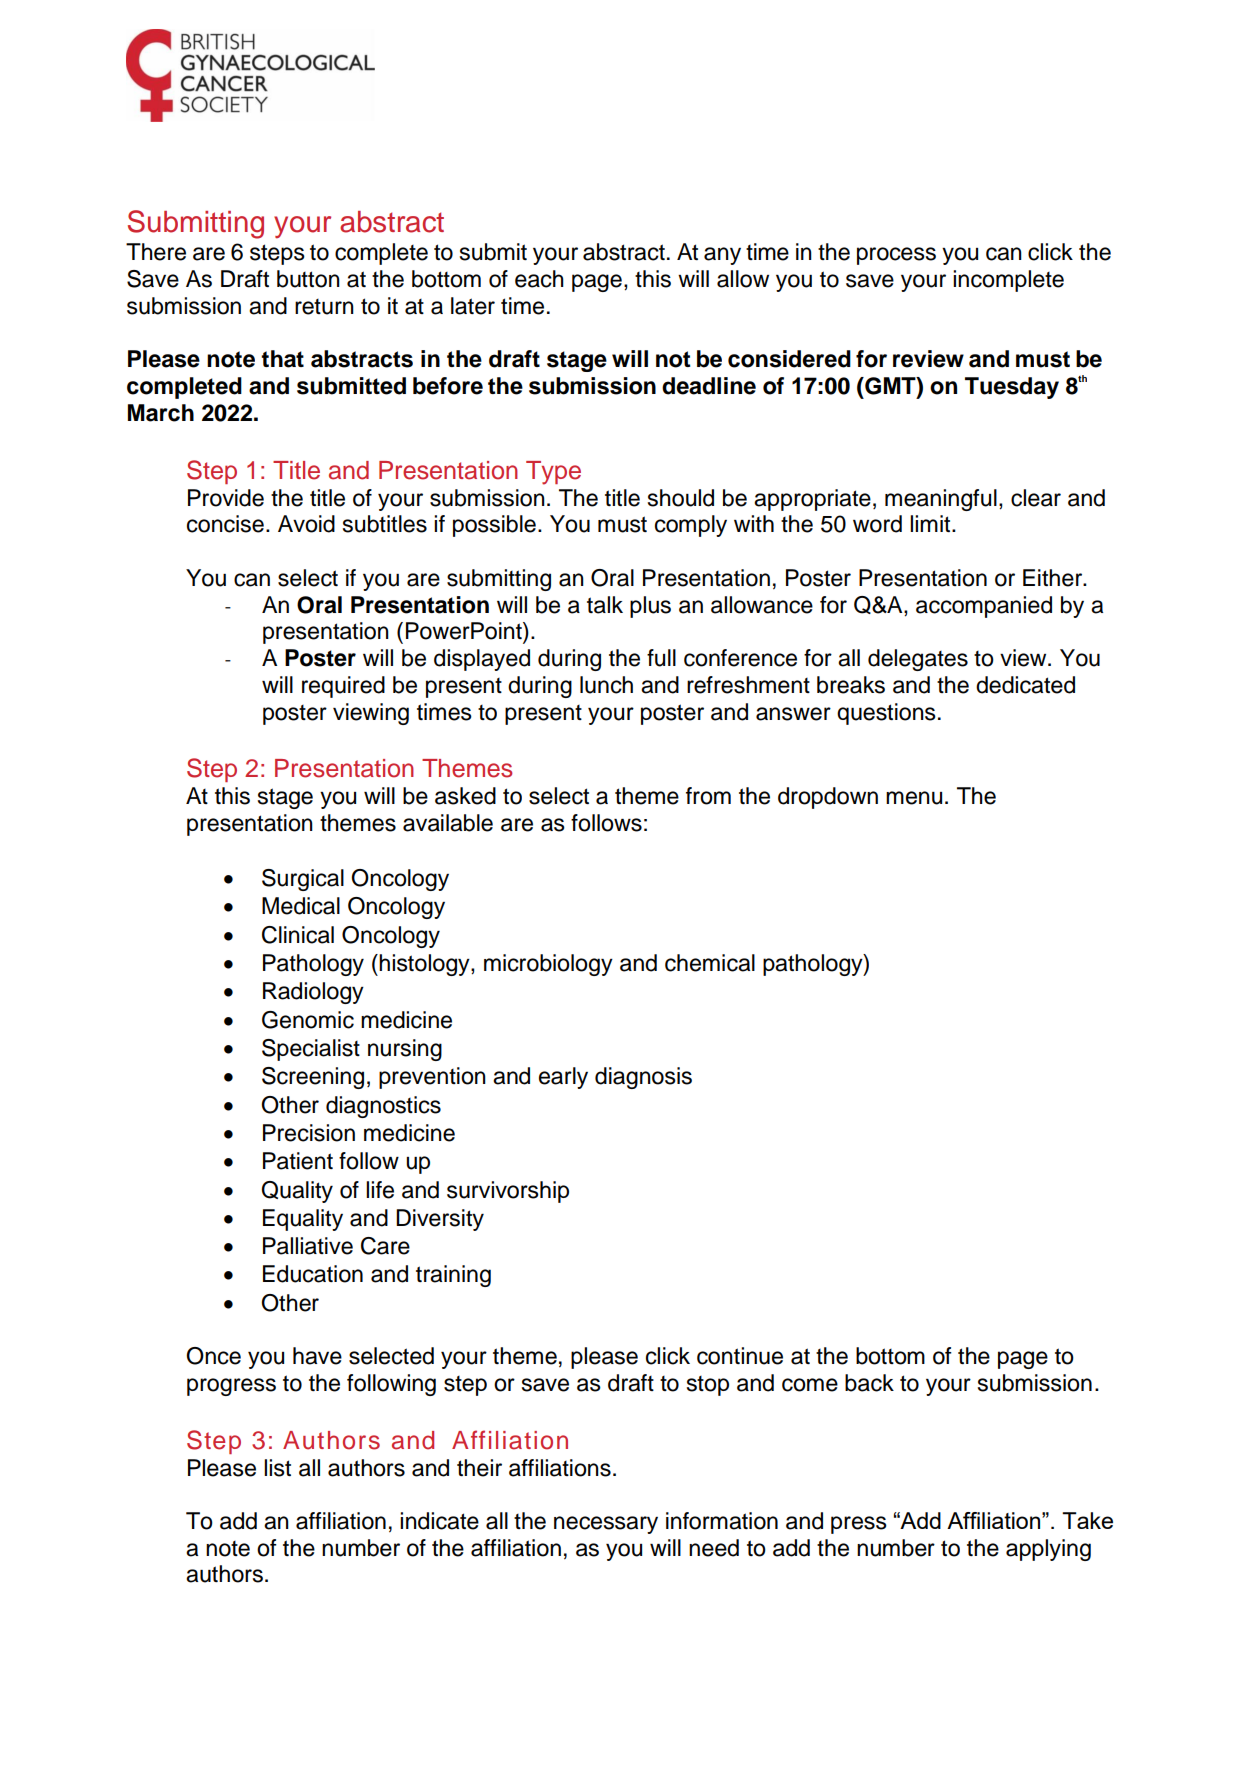 This screenshot has width=1255, height=1774. What do you see at coordinates (539, 279) in the screenshot?
I see `each` at bounding box center [539, 279].
